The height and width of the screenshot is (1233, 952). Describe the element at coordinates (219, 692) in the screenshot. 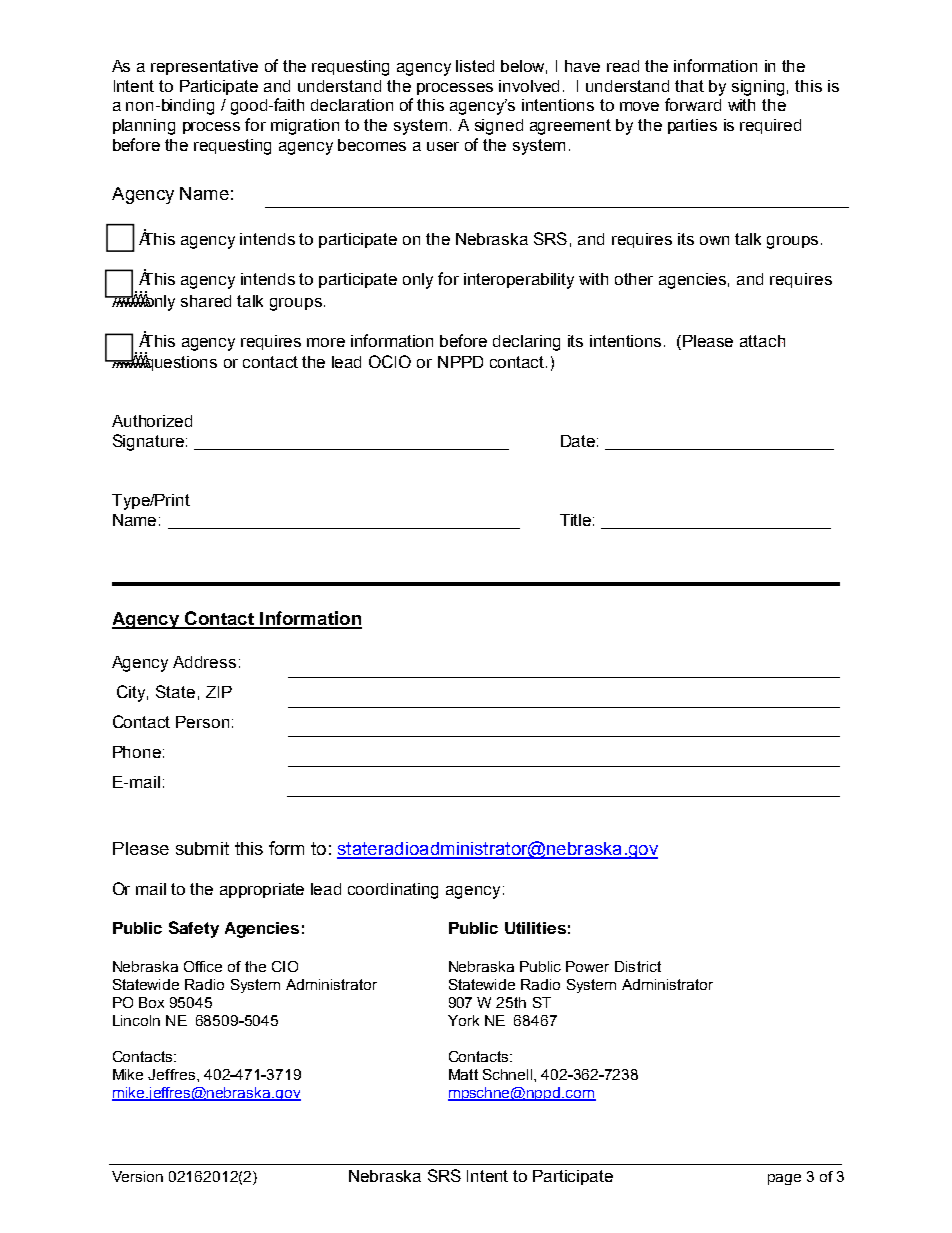

I see `ZIP` at that location.
